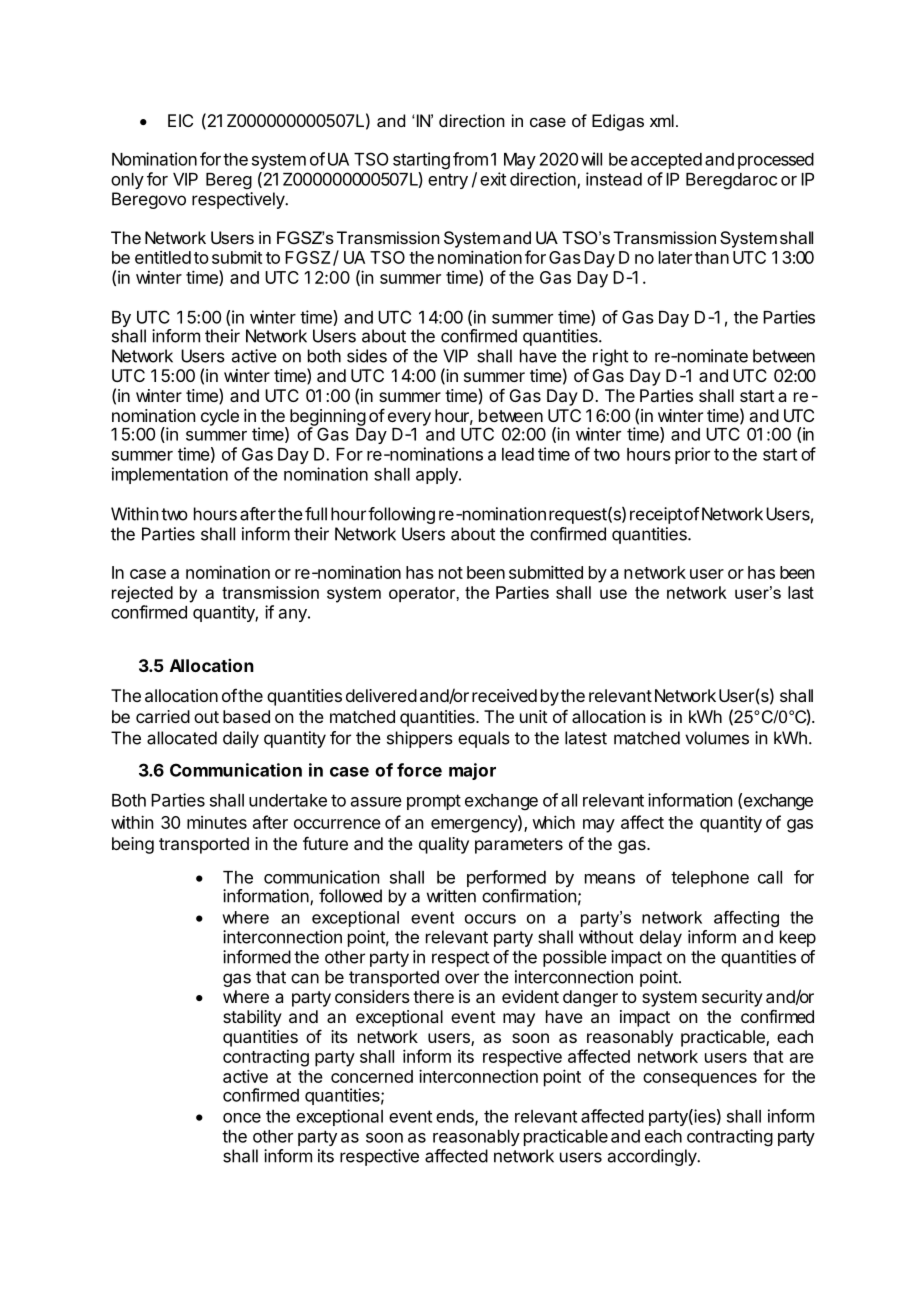  Describe the element at coordinates (700, 1080) in the screenshot. I see `consequences` at that location.
